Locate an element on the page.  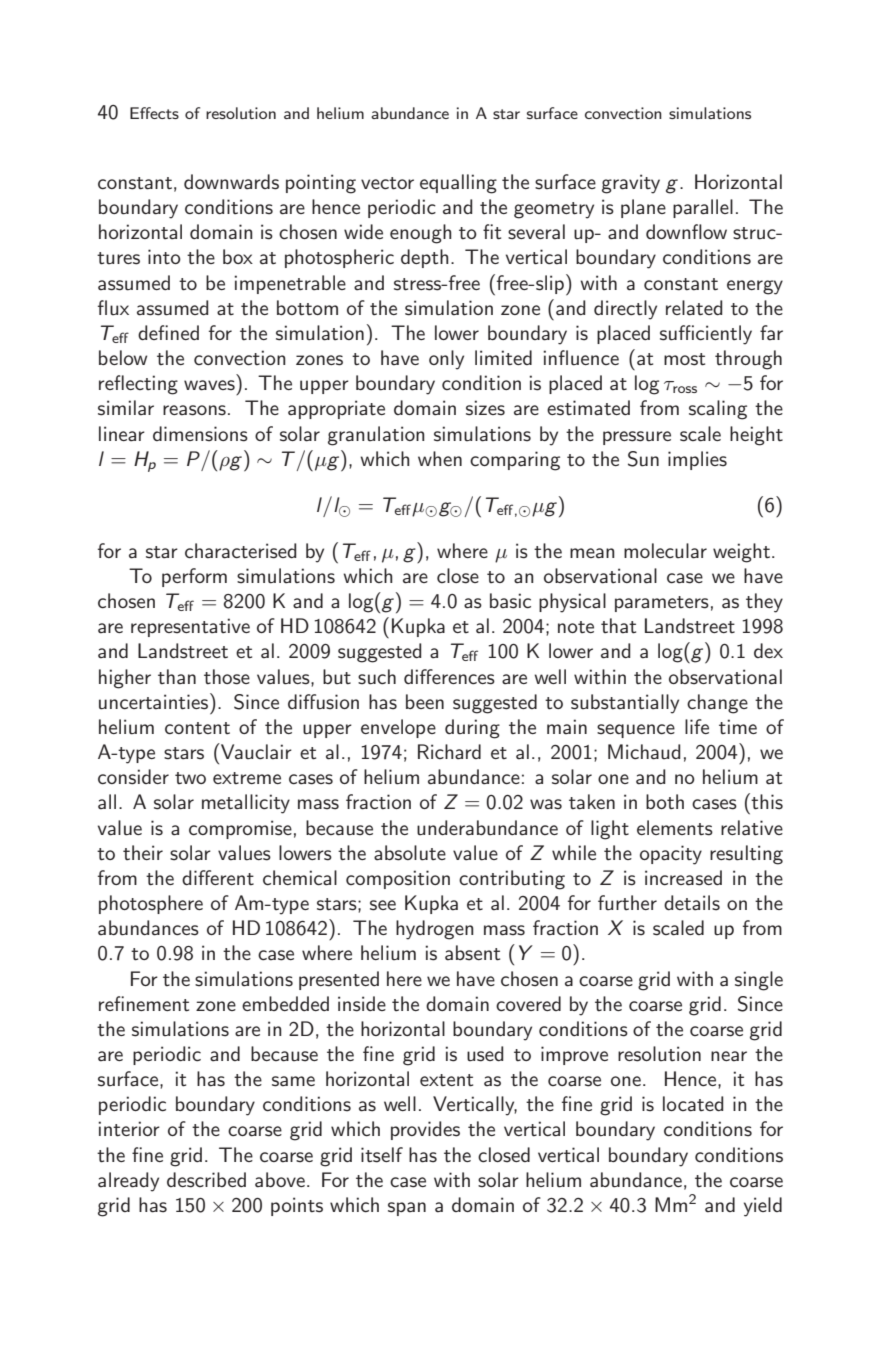
elements is located at coordinates (675, 828).
